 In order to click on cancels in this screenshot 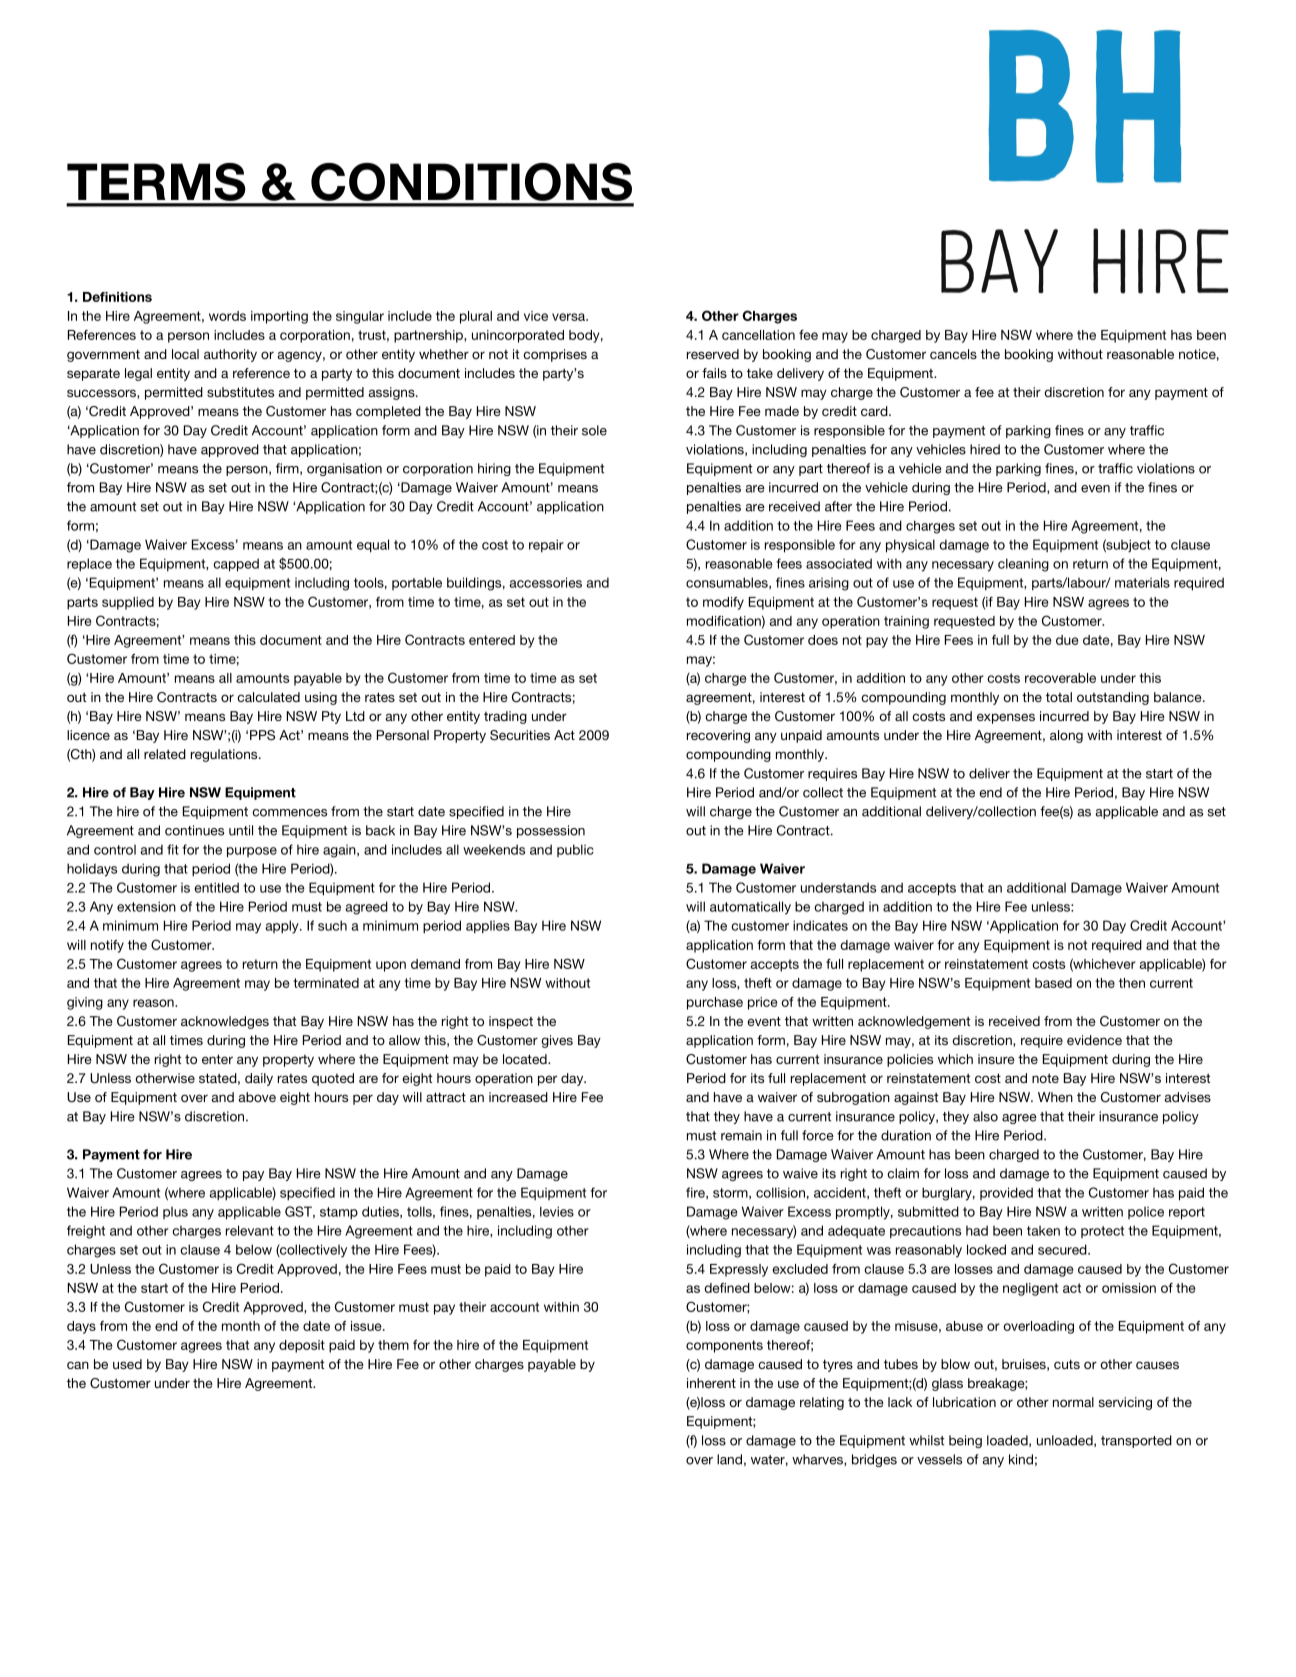, I will do `click(953, 354)`.
